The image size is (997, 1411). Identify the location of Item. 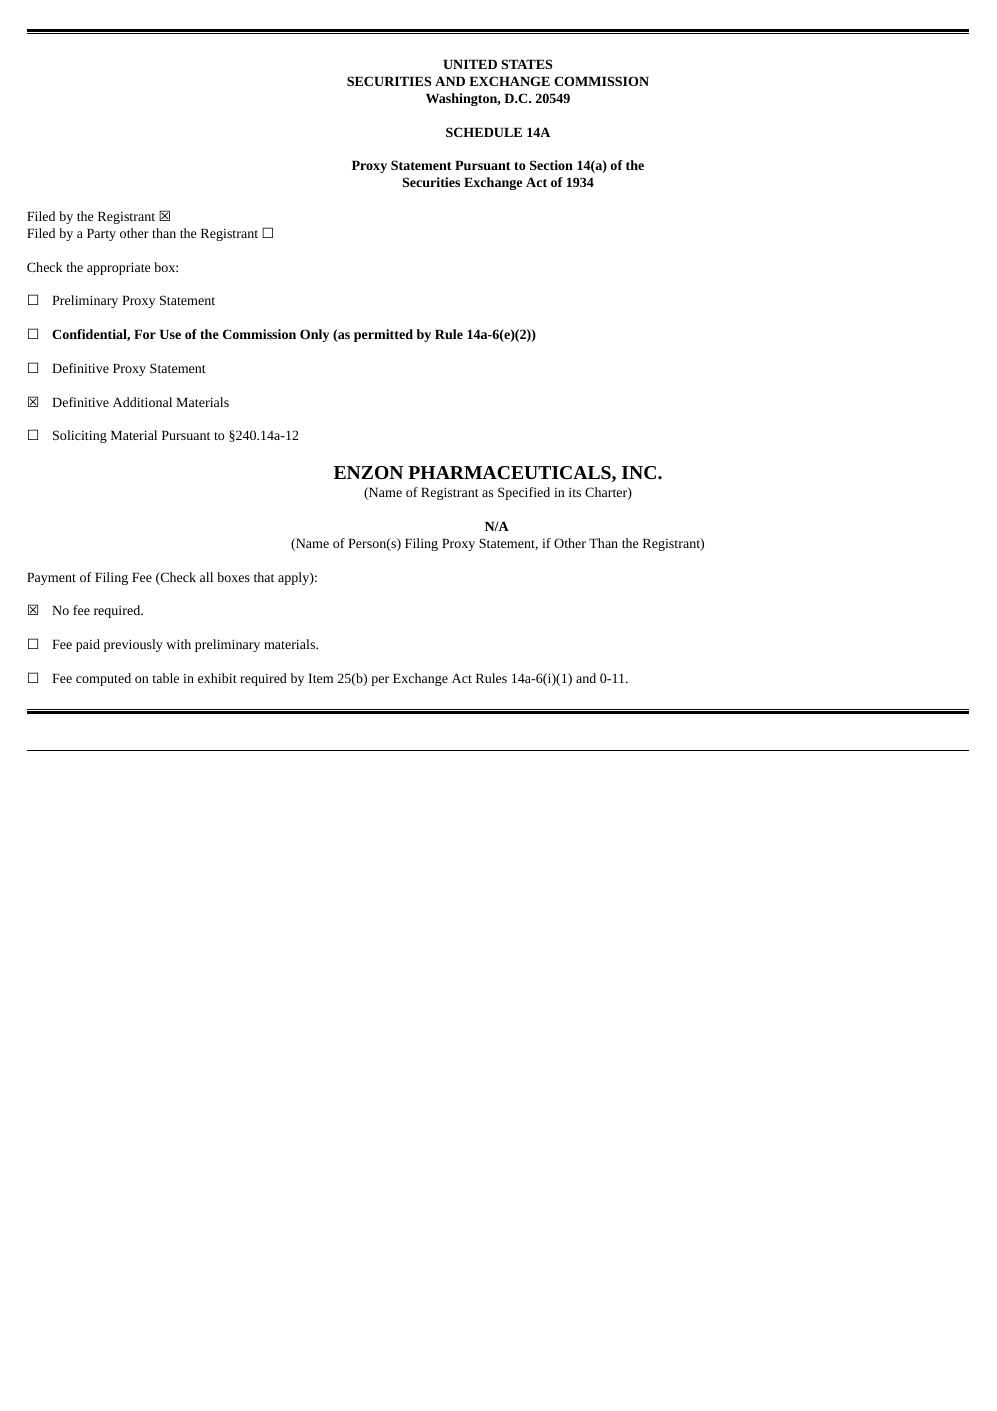
(320, 678).
